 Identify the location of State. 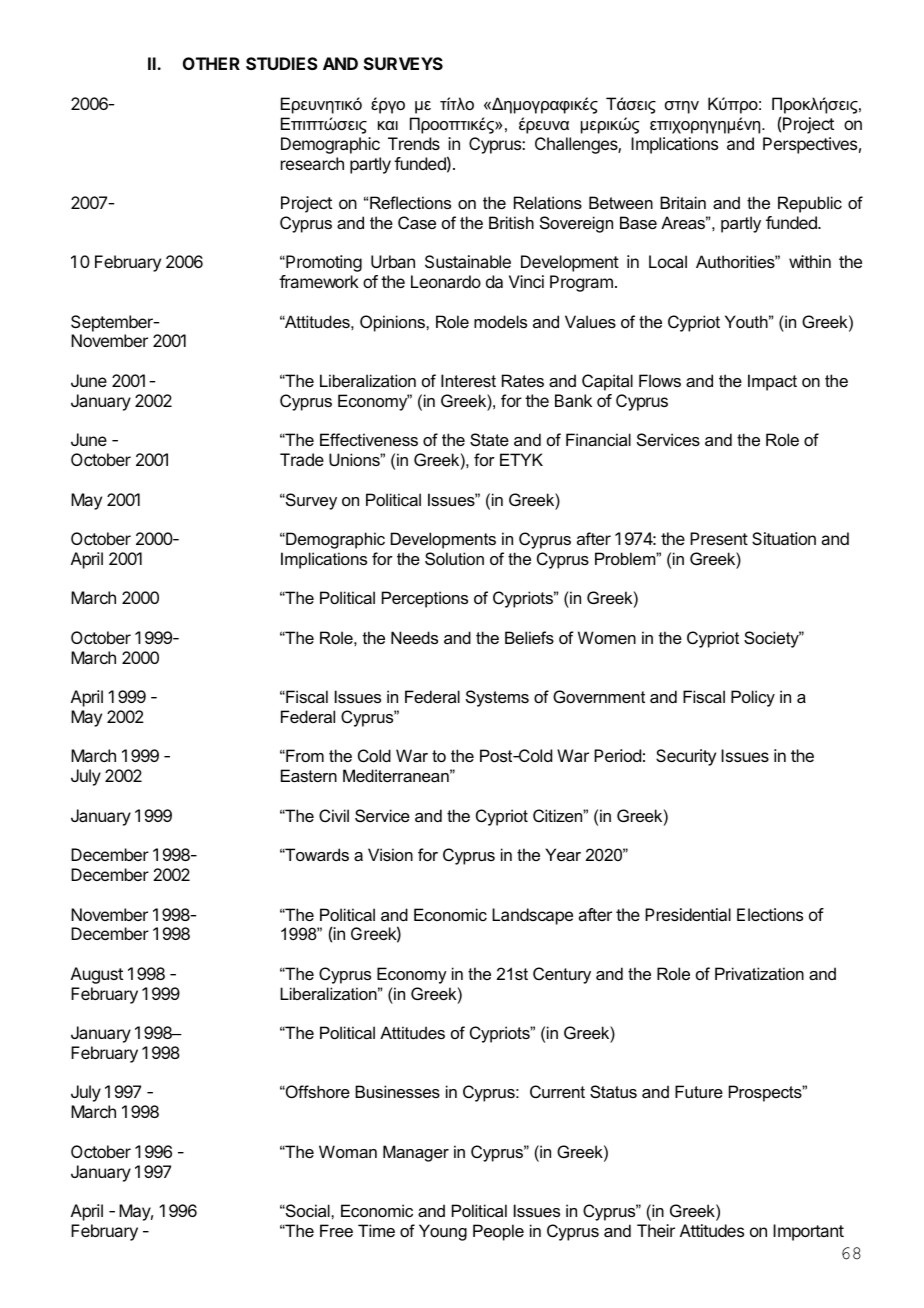
(489, 439).
